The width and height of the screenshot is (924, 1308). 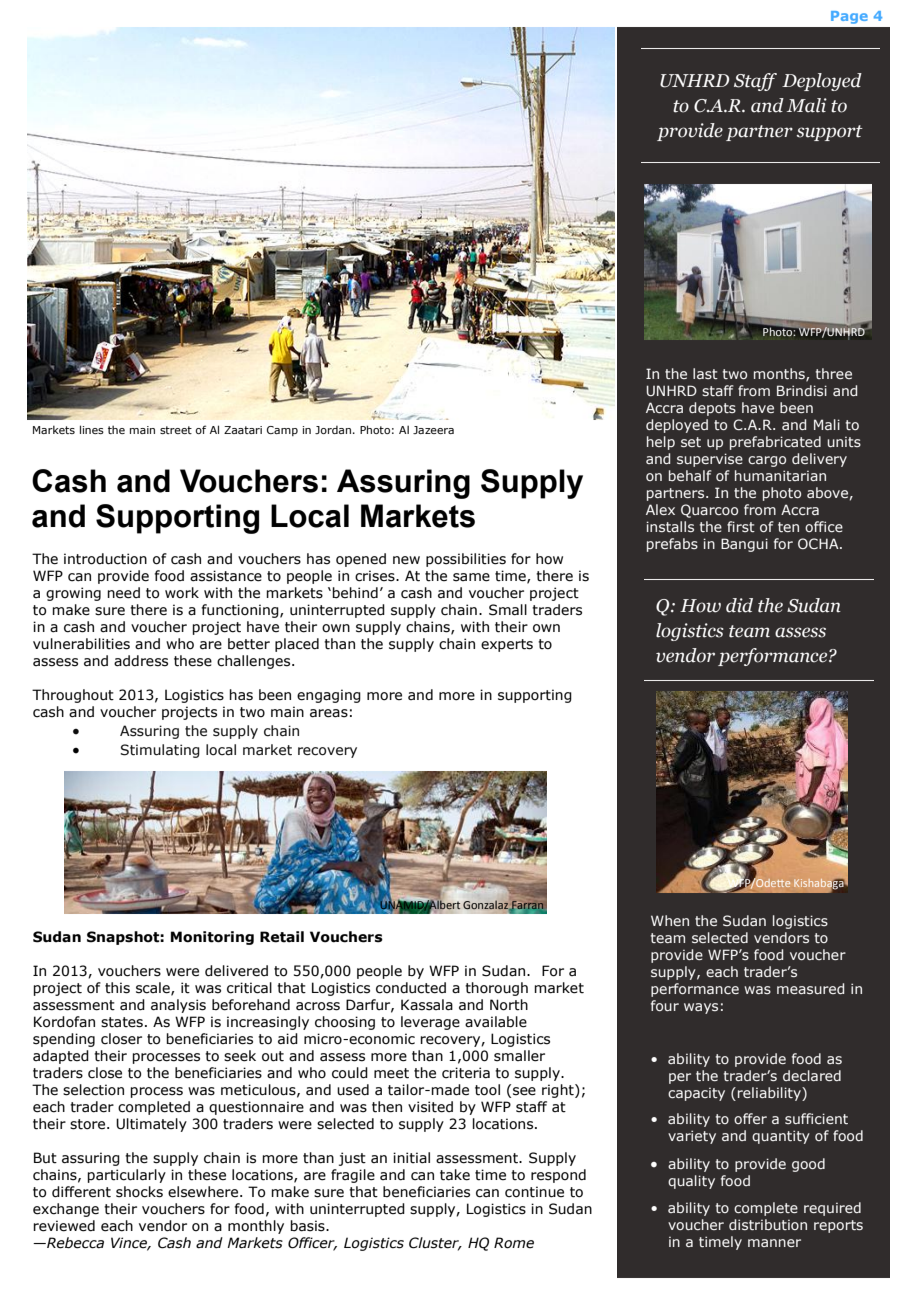 What do you see at coordinates (329, 713) in the screenshot?
I see `areas` at bounding box center [329, 713].
